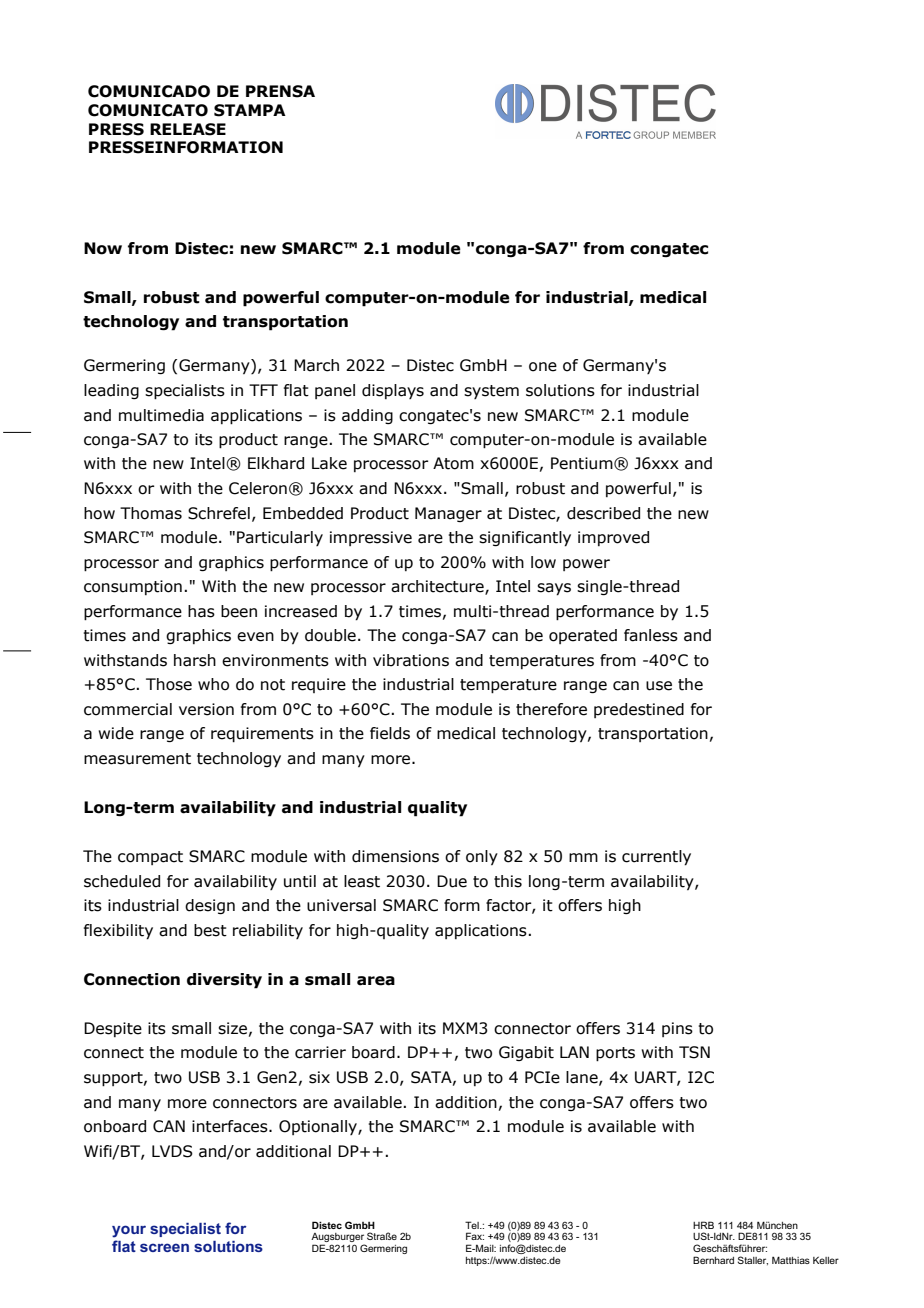  What do you see at coordinates (659, 686) in the screenshot?
I see `use` at bounding box center [659, 686].
